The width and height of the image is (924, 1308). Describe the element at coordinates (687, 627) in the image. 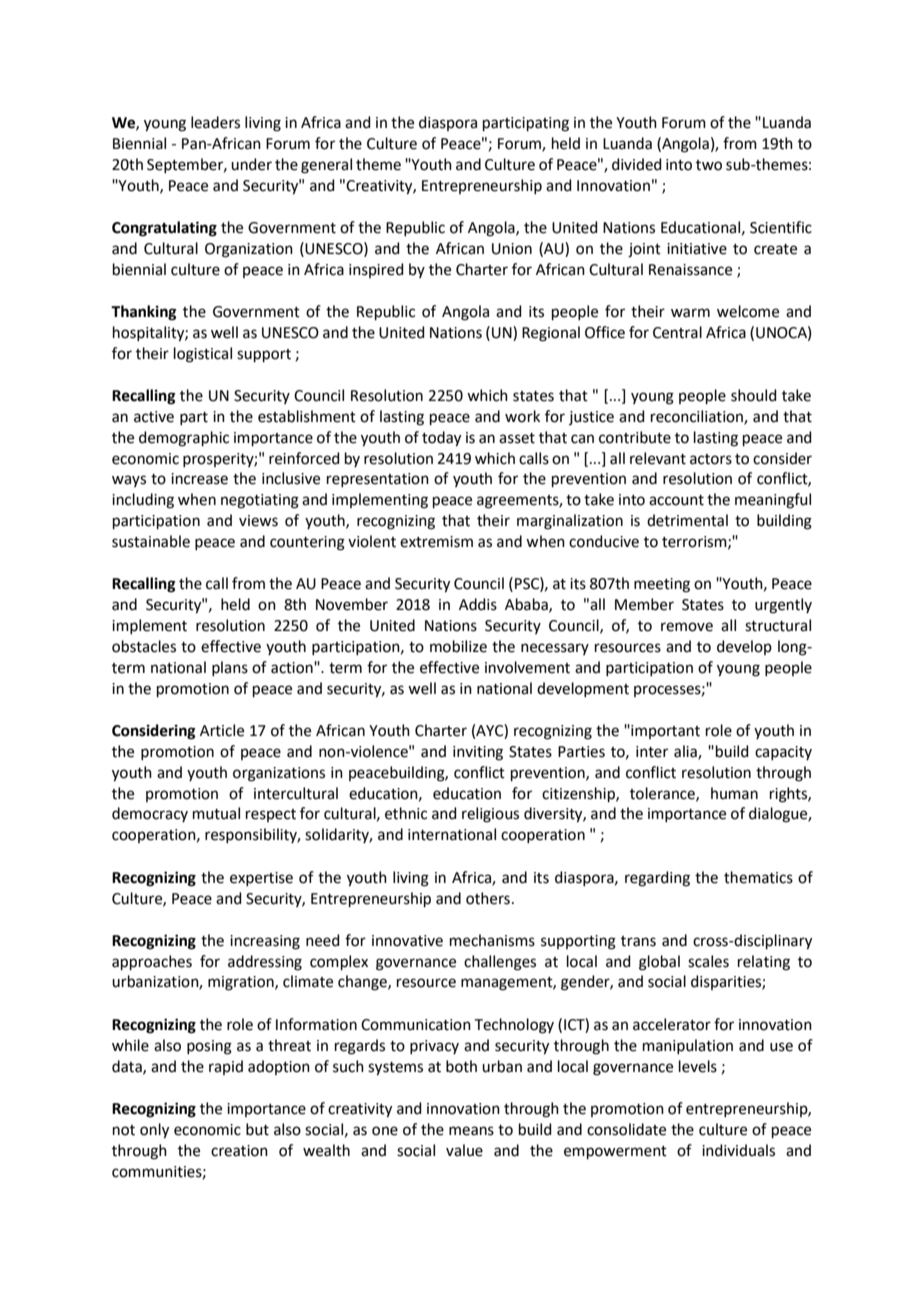

I see `remove` at that location.
